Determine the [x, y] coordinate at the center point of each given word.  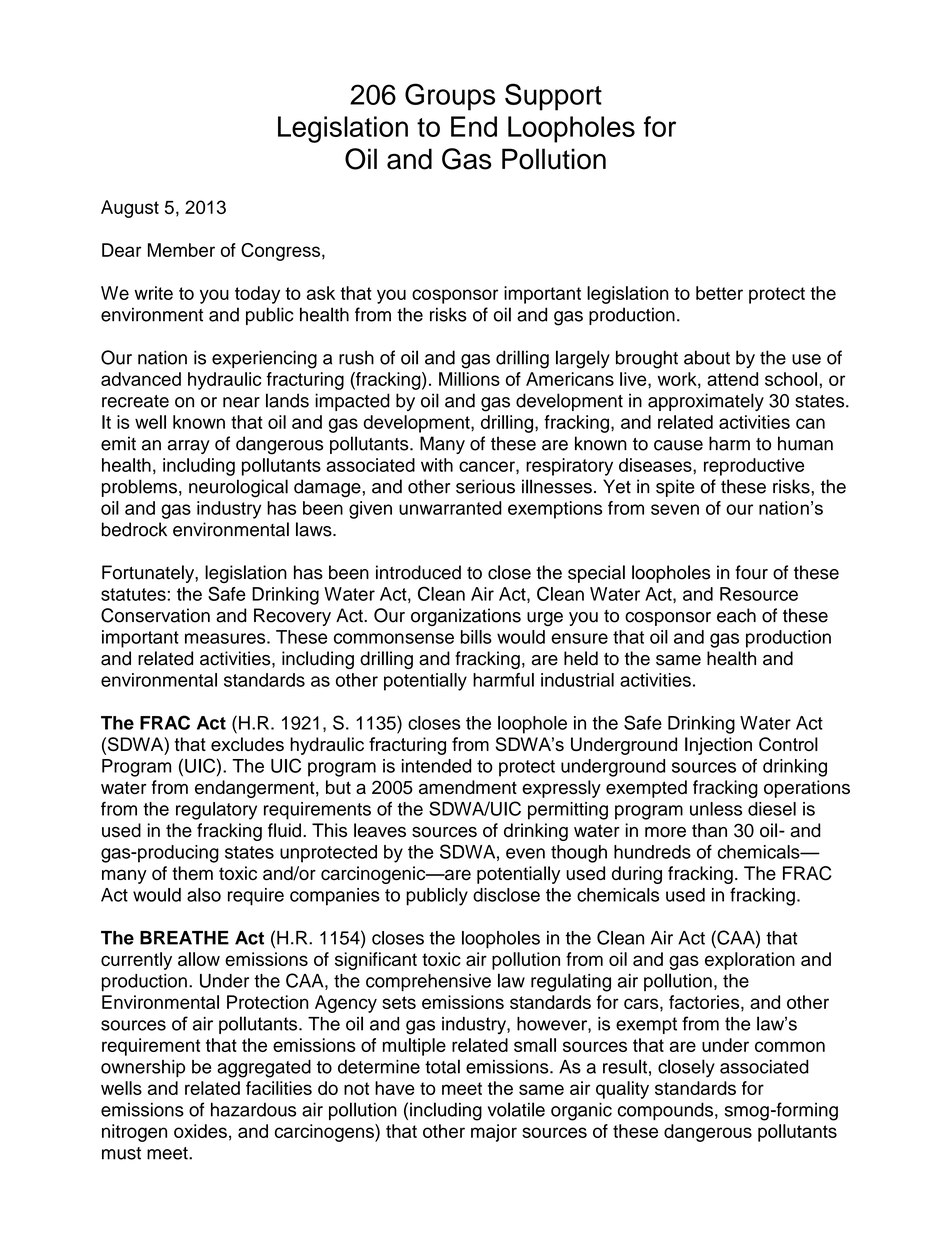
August [130, 209]
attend [732, 379]
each [736, 615]
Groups [450, 97]
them [192, 873]
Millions [469, 379]
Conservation [155, 615]
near [241, 402]
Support [553, 97]
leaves [380, 830]
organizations [466, 617]
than [709, 830]
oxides [200, 1131]
